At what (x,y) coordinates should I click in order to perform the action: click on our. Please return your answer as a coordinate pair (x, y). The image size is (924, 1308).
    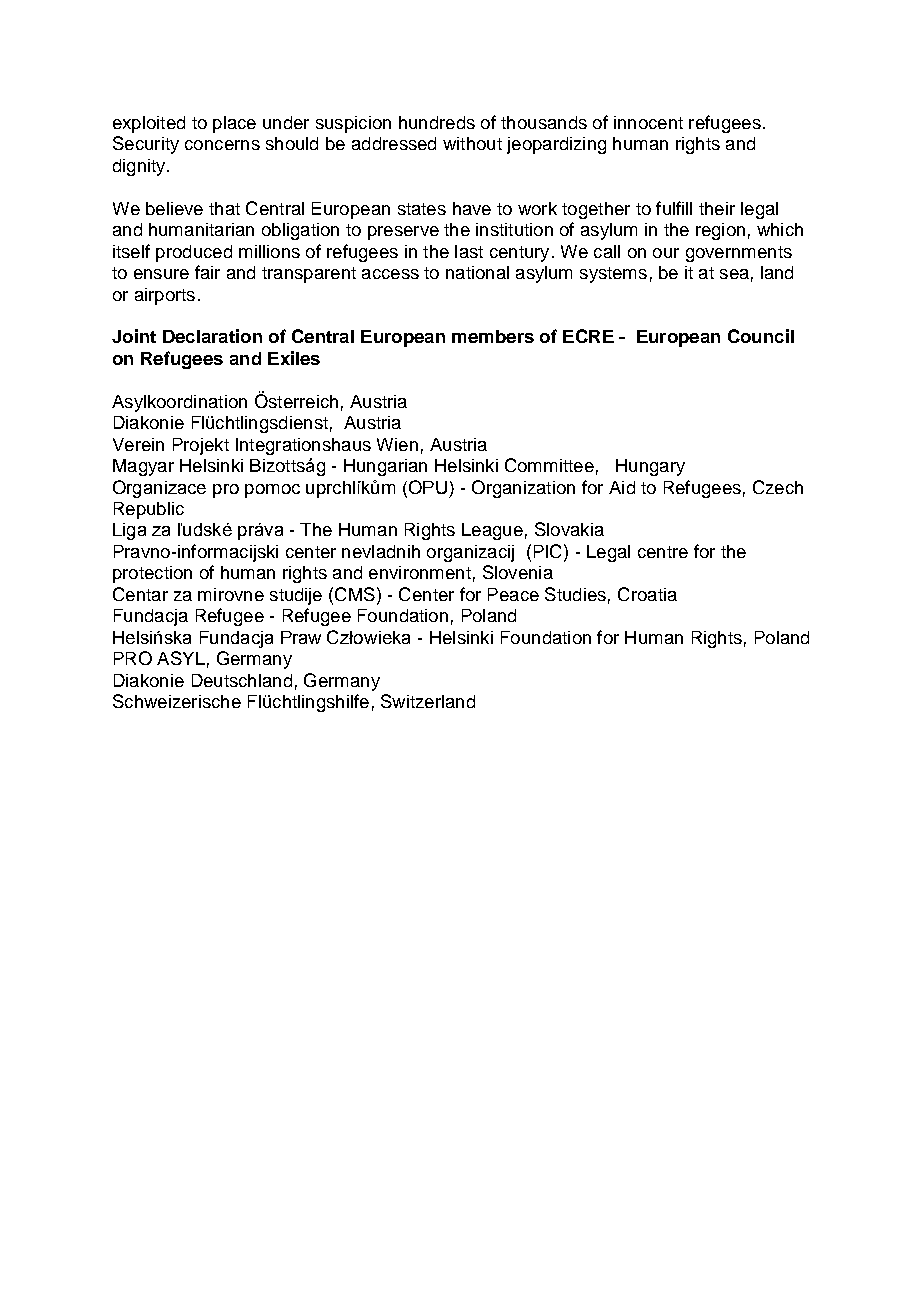
    Looking at the image, I should click on (666, 253).
